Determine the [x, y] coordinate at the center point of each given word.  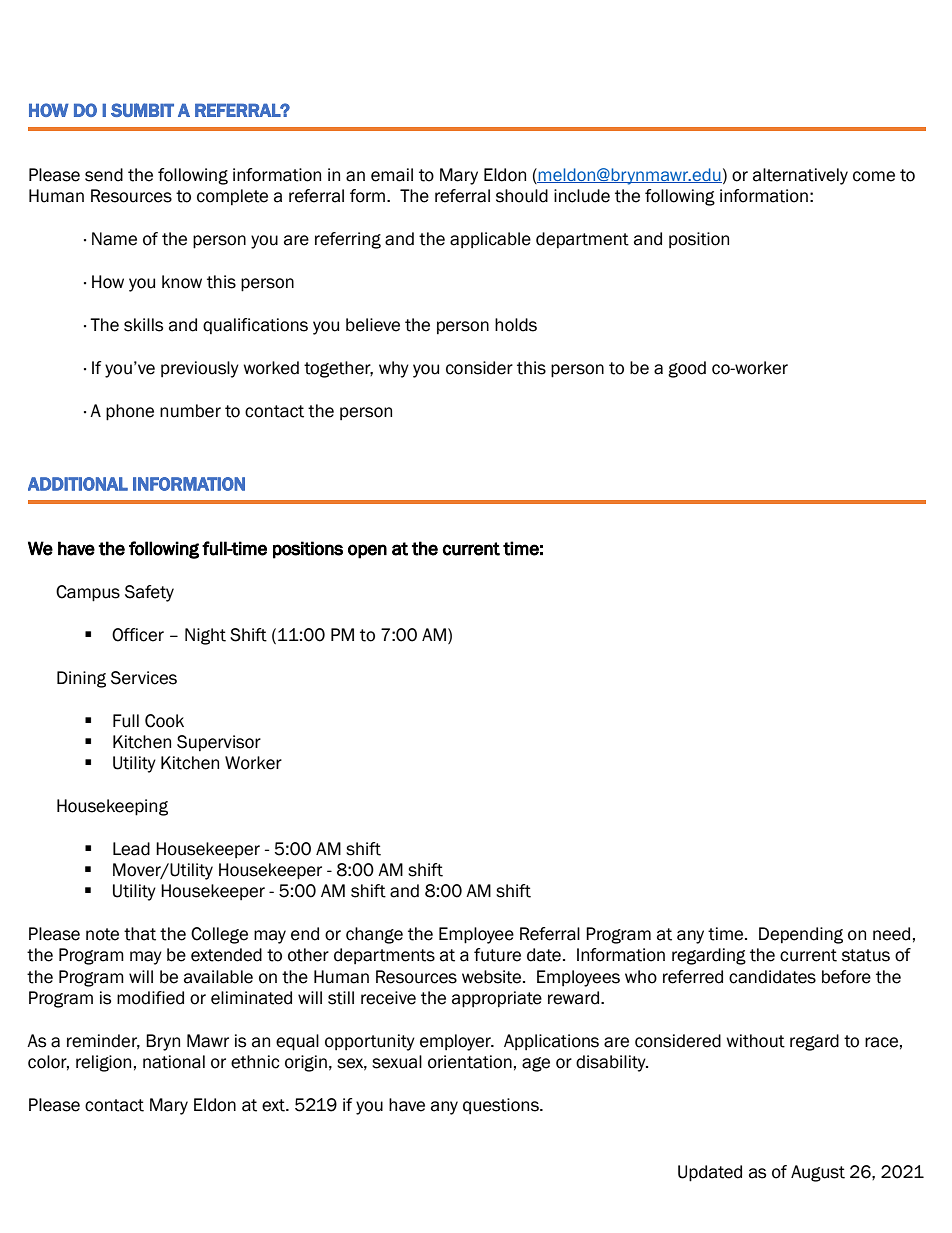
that [140, 934]
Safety [149, 593]
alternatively [800, 176]
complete [232, 197]
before [846, 977]
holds [516, 325]
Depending [801, 935]
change [374, 935]
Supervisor [219, 743]
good [687, 369]
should [522, 196]
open [367, 551]
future [497, 955]
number [190, 411]
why [394, 369]
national [174, 1062]
